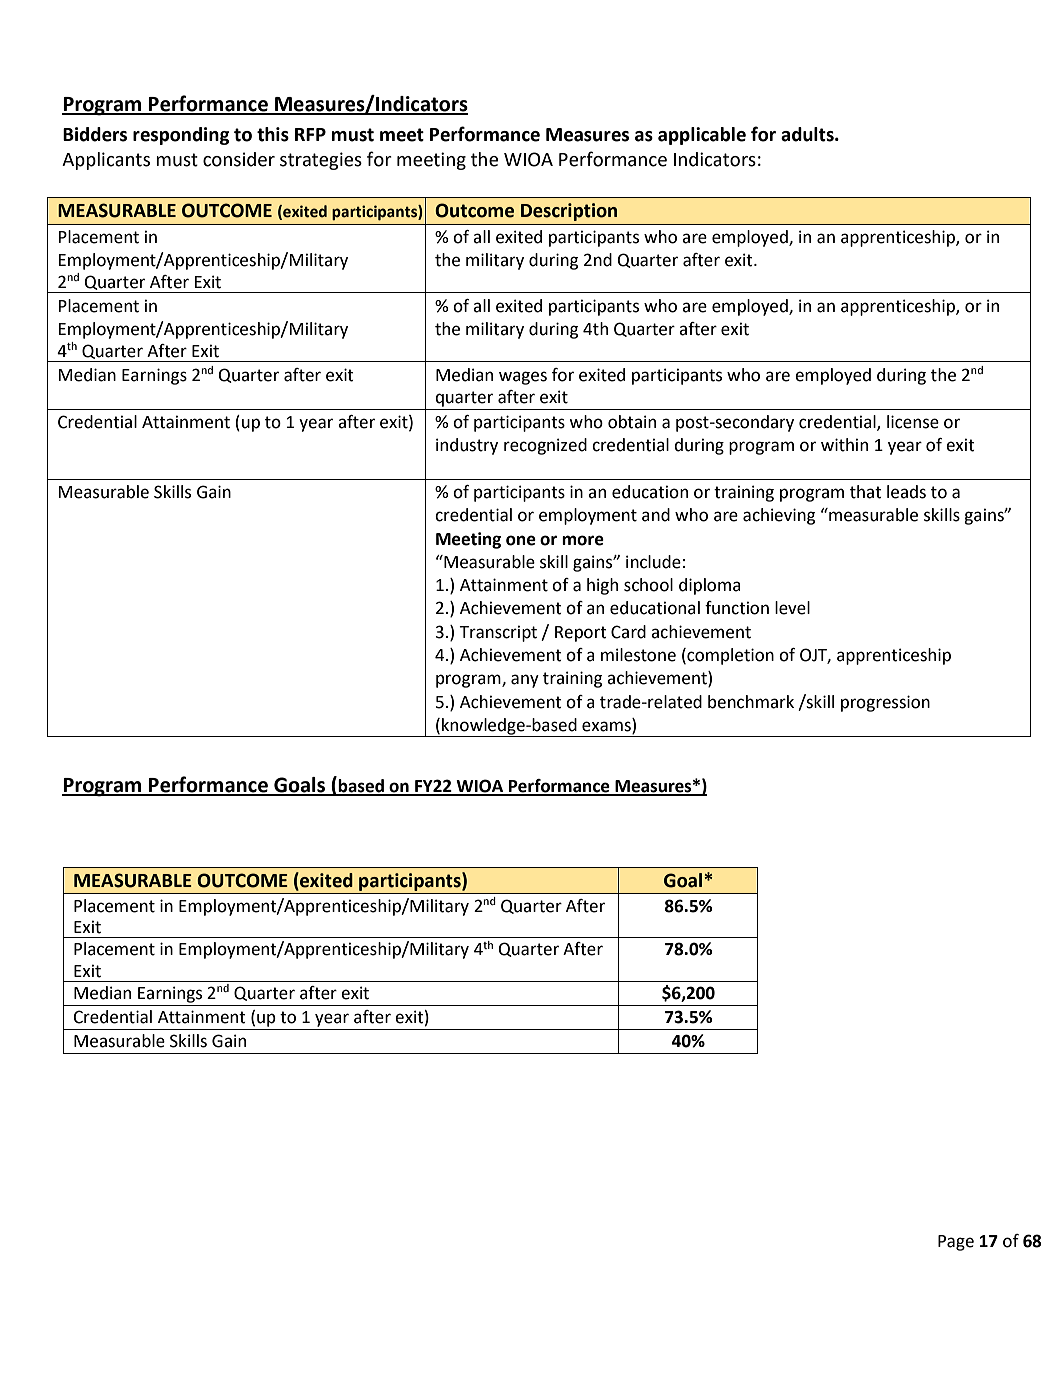  Describe the element at coordinates (607, 727) in the image. I see `exams` at that location.
